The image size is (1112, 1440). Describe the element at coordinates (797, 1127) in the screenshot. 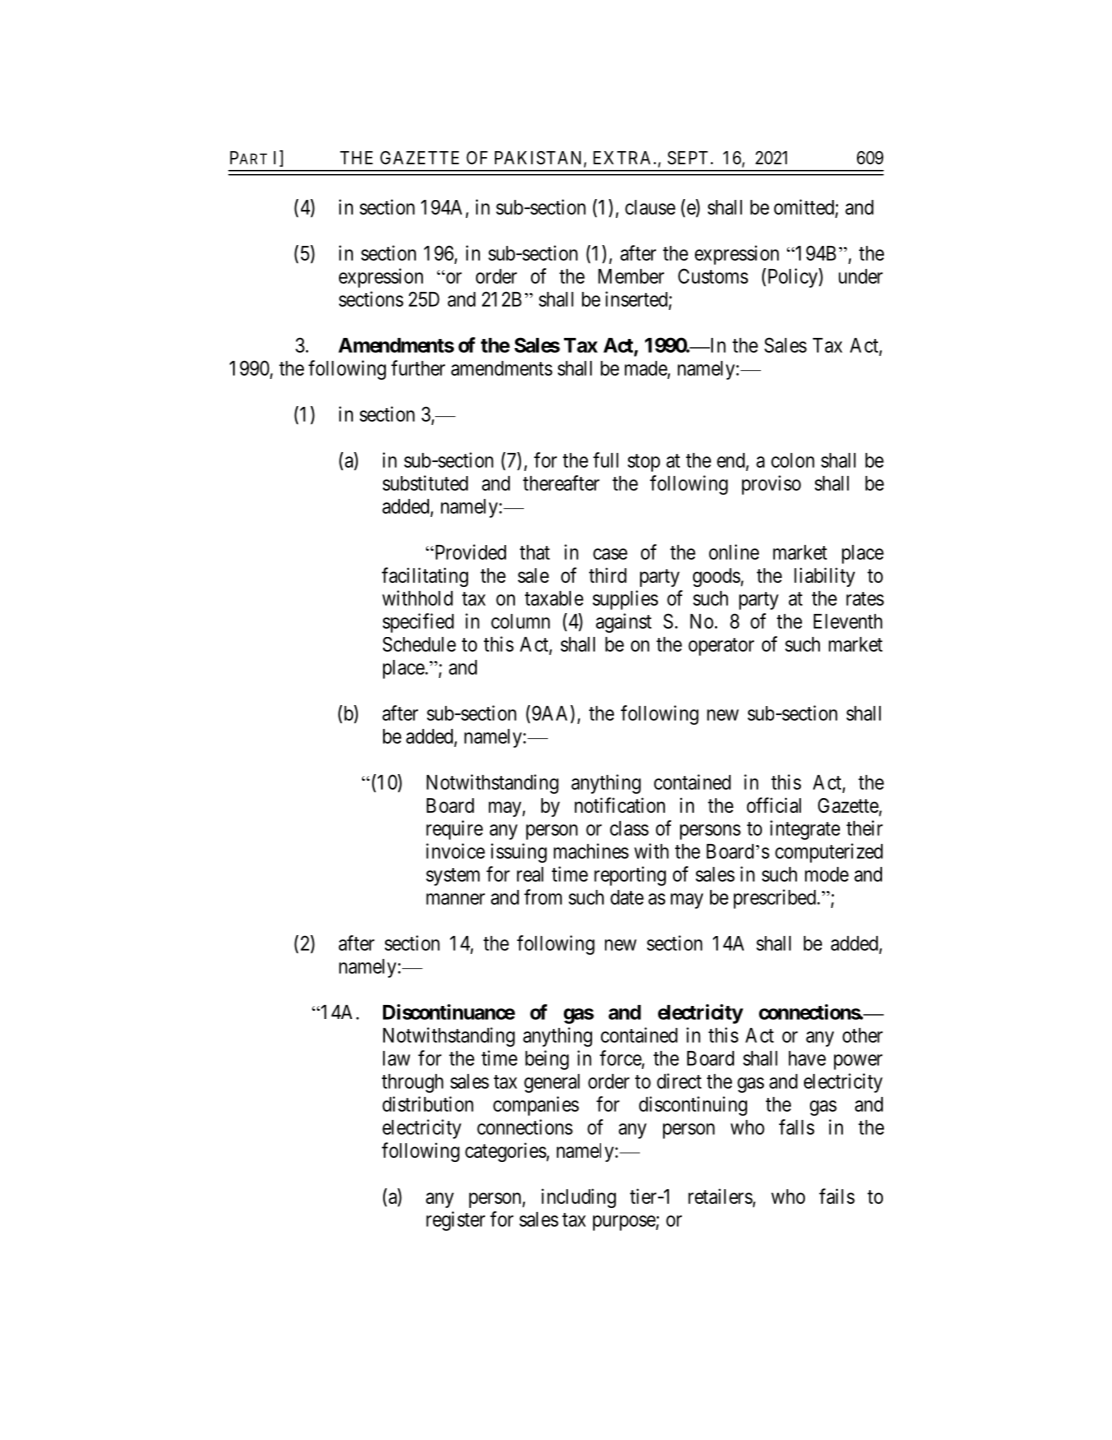

I see `falls` at that location.
